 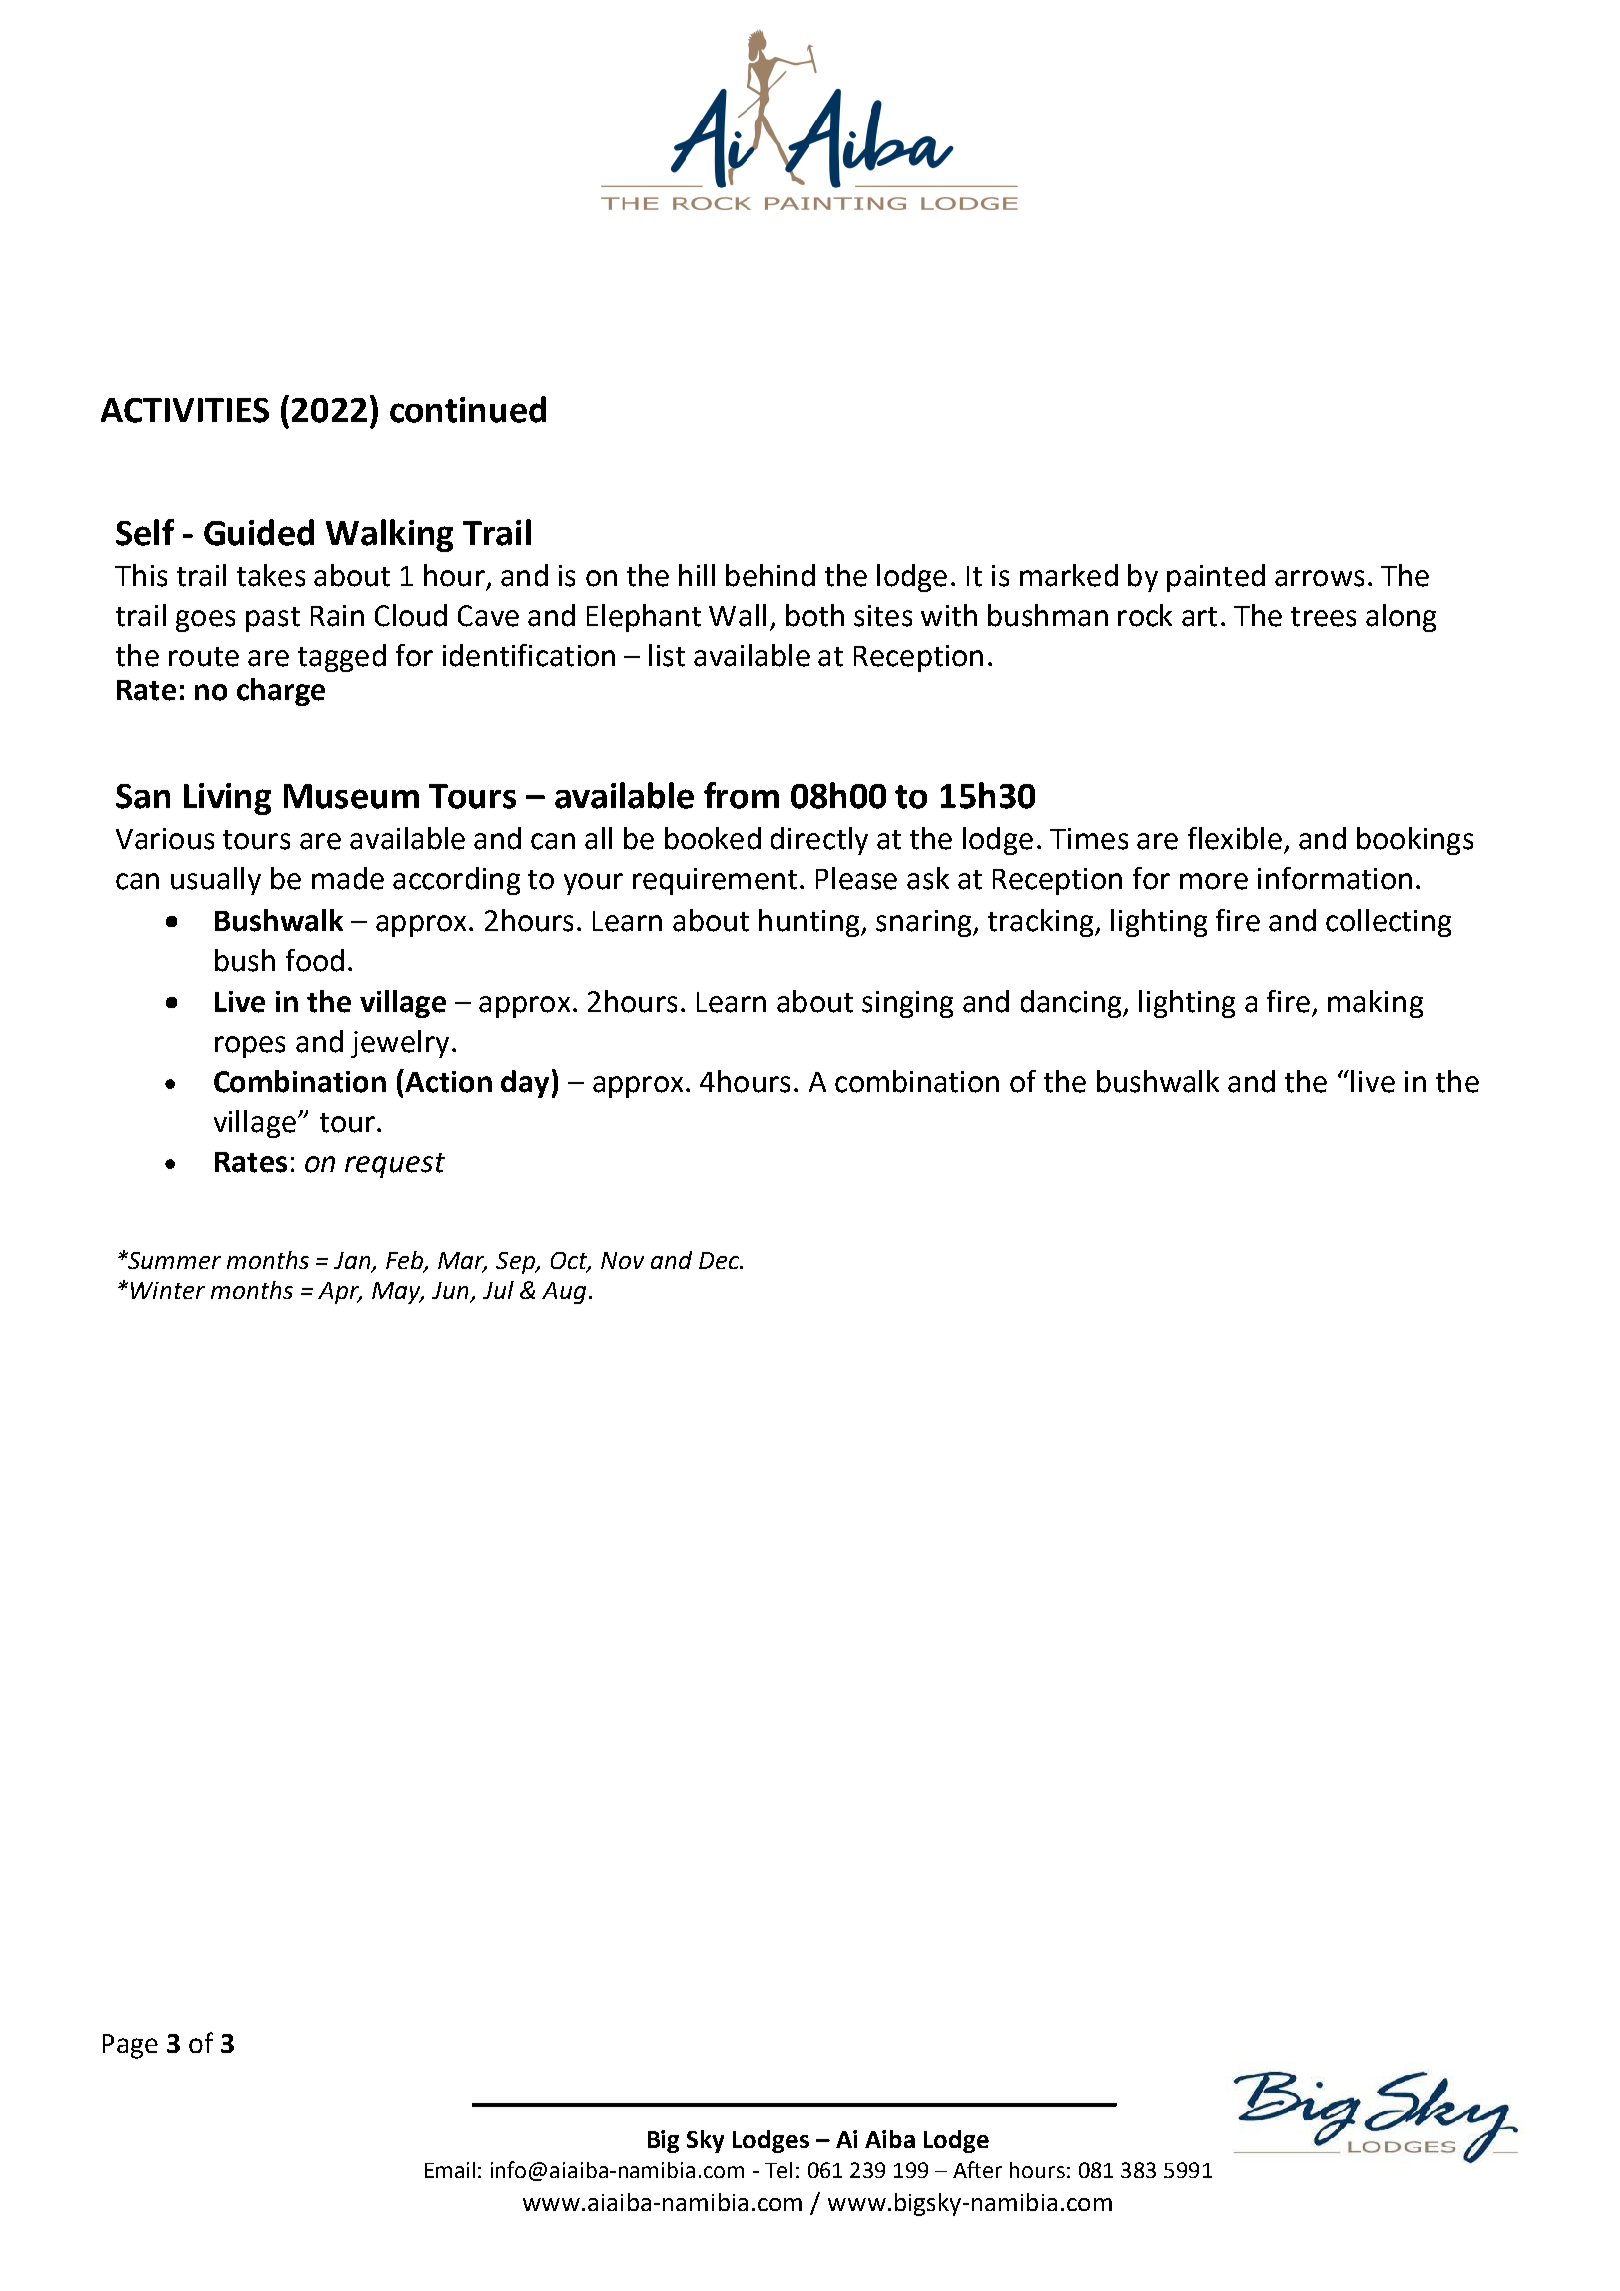 I want to click on Guided, so click(x=259, y=532).
